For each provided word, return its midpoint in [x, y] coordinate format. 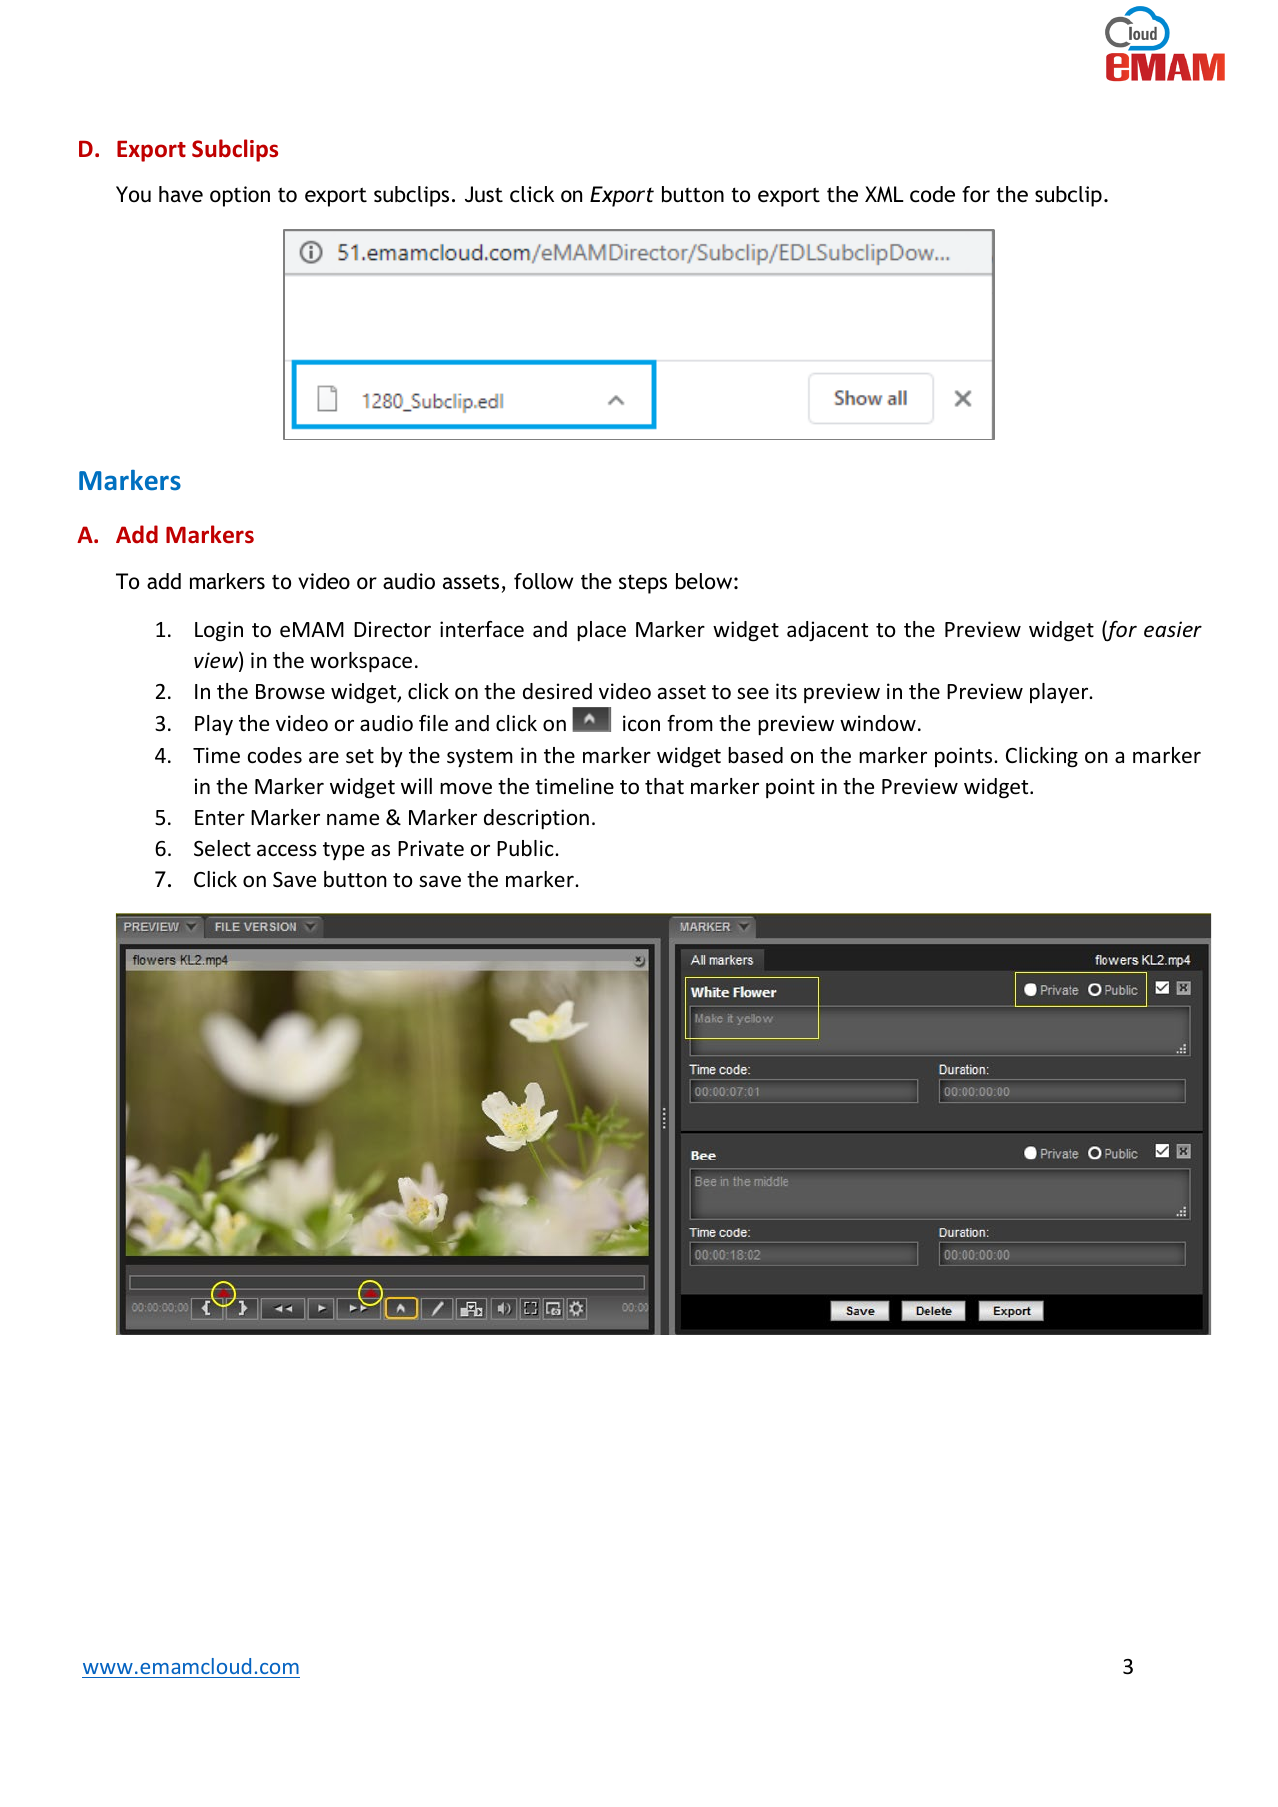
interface [482, 629]
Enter [220, 818]
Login [219, 631]
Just [484, 194]
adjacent [827, 631]
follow [543, 581]
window [878, 723]
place [601, 631]
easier [1173, 629]
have [181, 194]
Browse [290, 692]
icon [641, 723]
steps [643, 584]
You [133, 194]
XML [884, 194]
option [240, 196]
